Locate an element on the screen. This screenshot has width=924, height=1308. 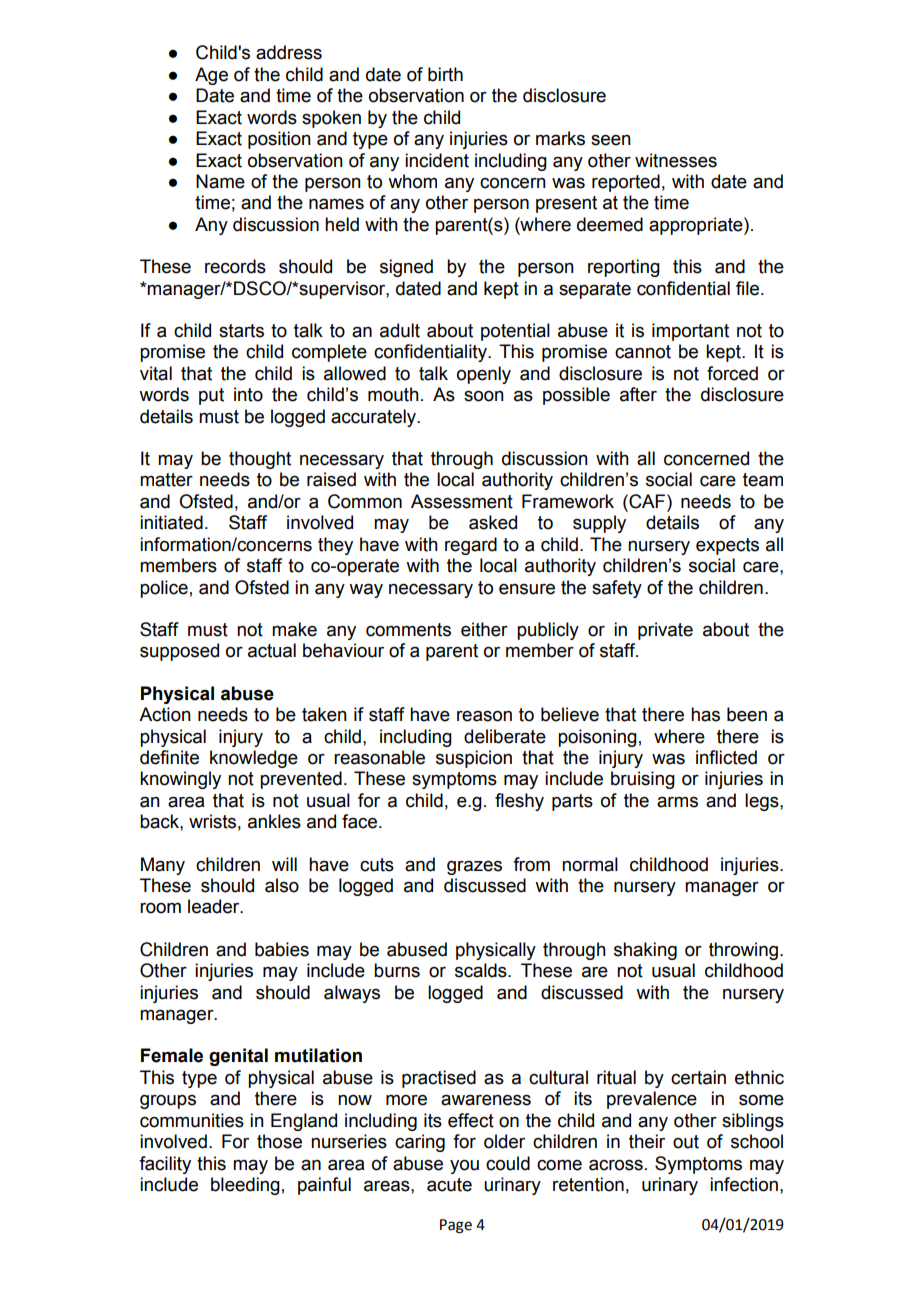
openly is located at coordinates (484, 375).
